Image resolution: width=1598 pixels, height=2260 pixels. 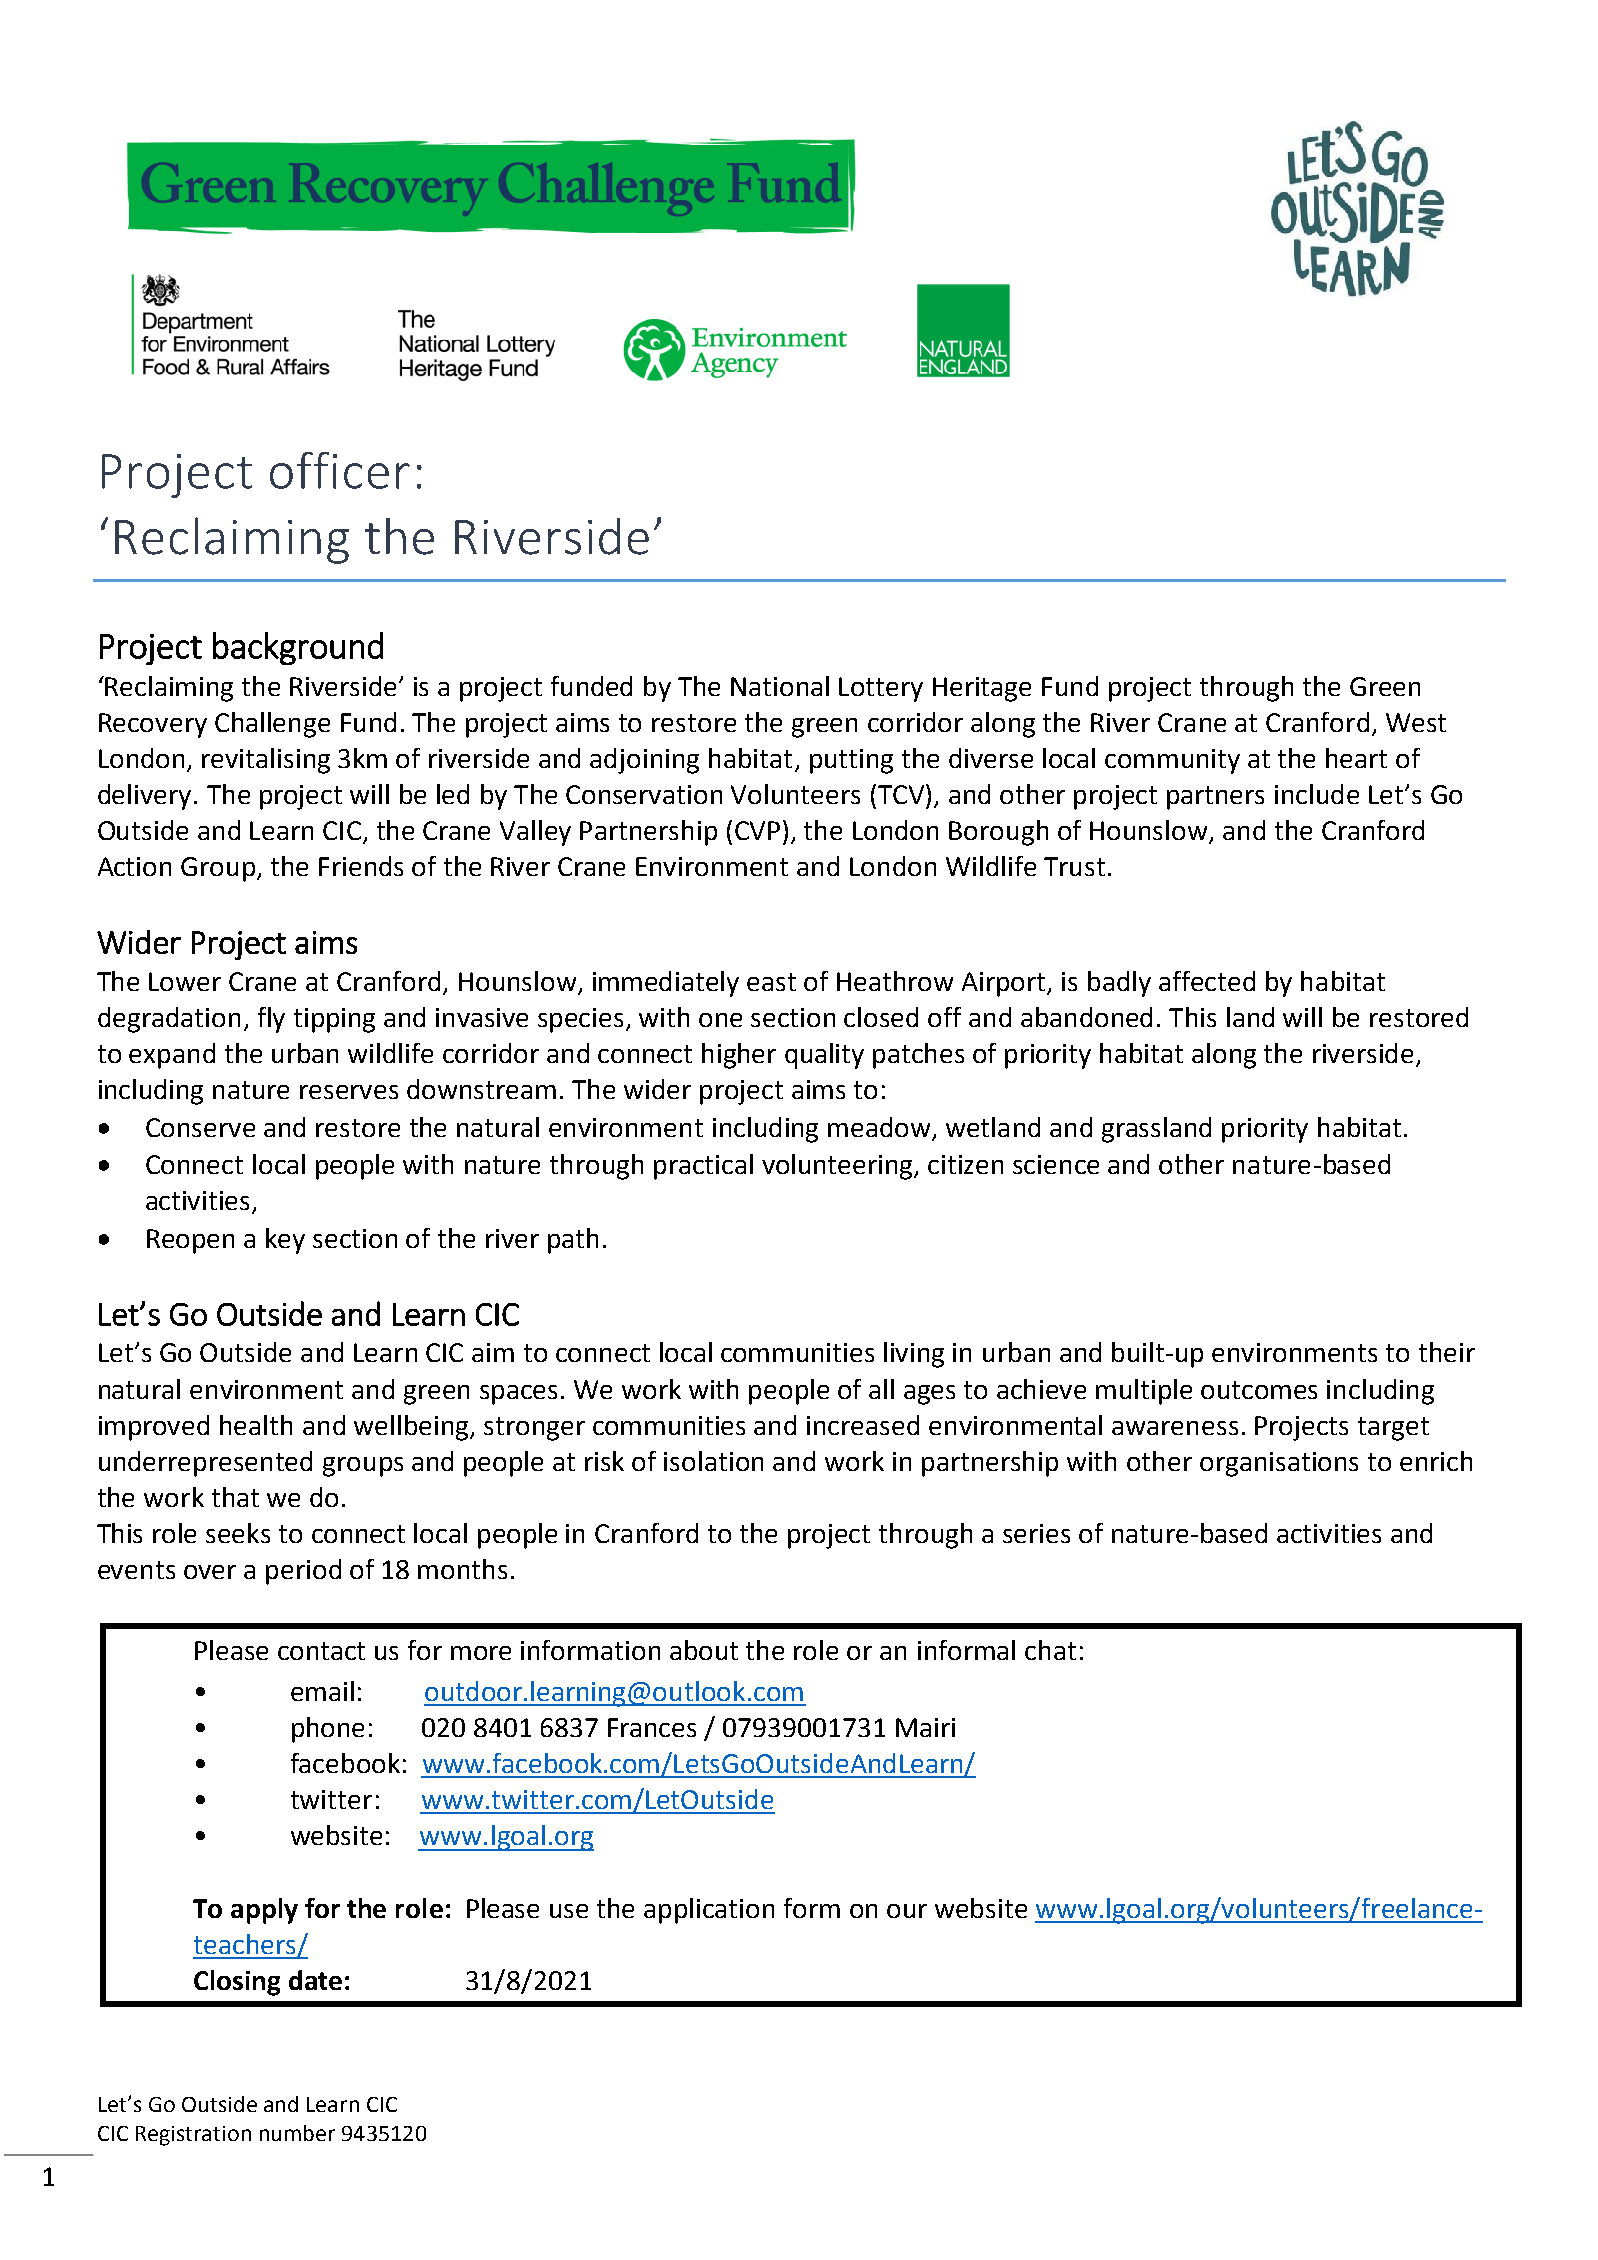 I want to click on National, so click(x=780, y=686).
